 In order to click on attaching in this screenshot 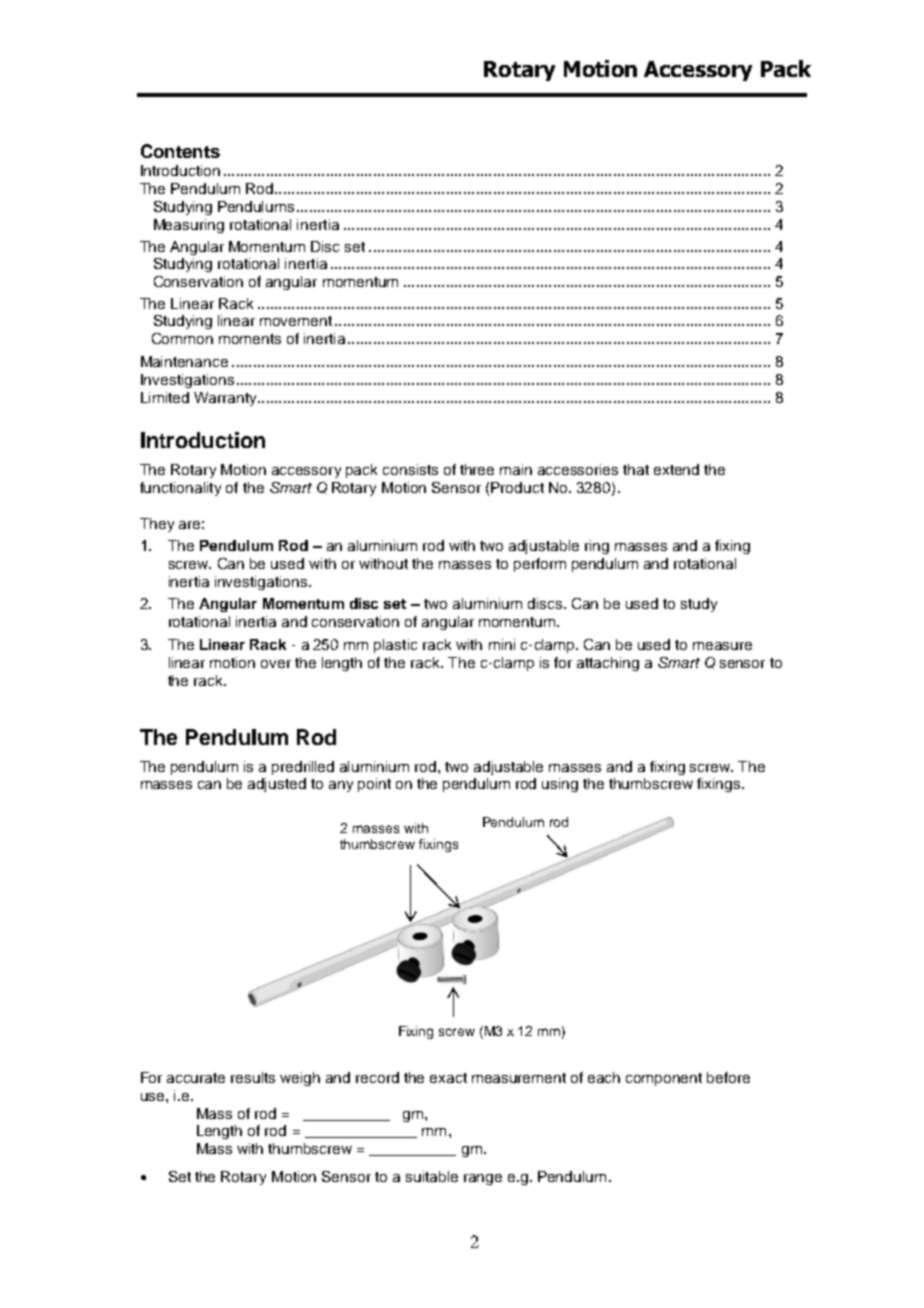, I will do `click(608, 664)`.
